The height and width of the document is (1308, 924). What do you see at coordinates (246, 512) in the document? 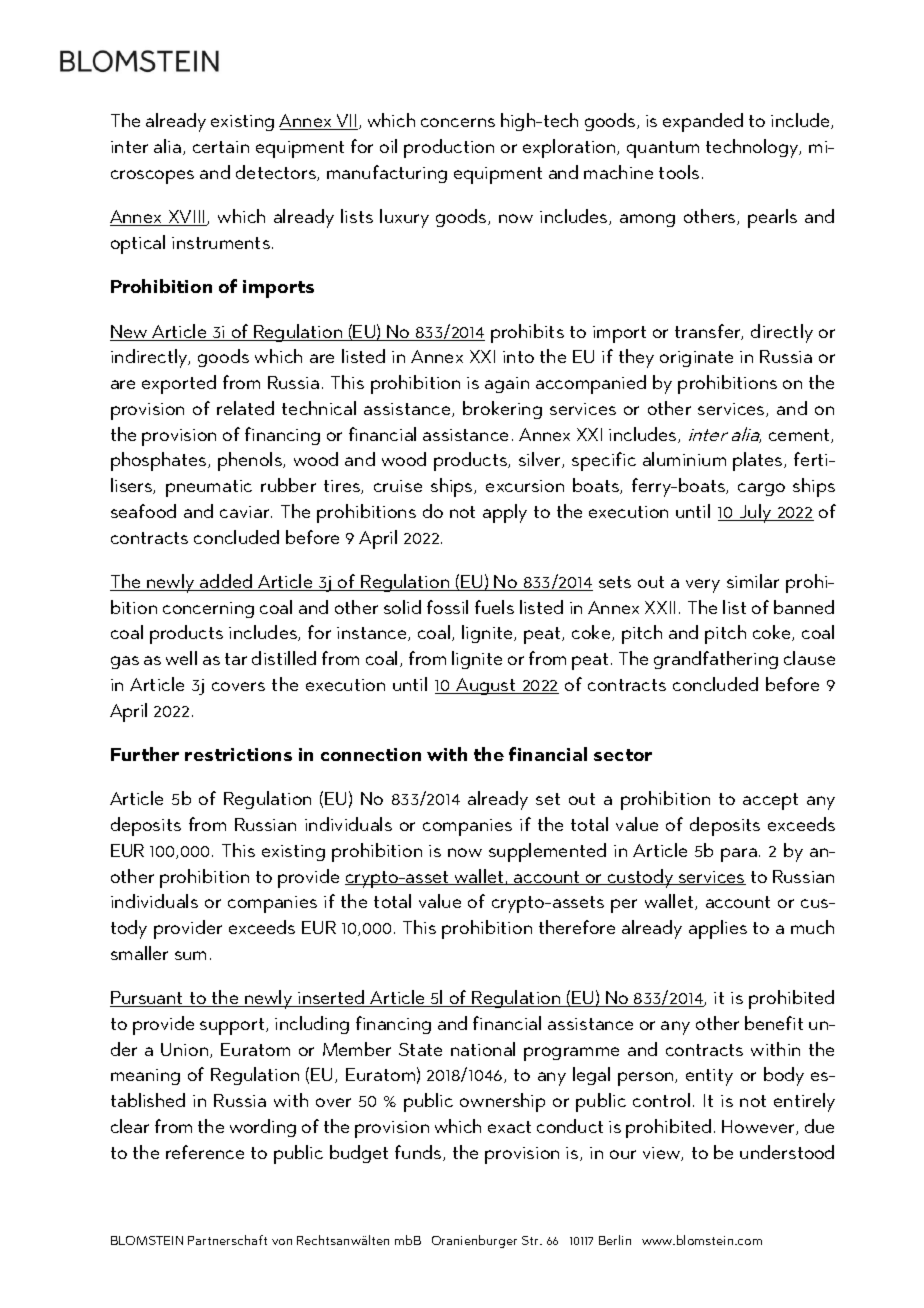
I see `caviar` at bounding box center [246, 512].
